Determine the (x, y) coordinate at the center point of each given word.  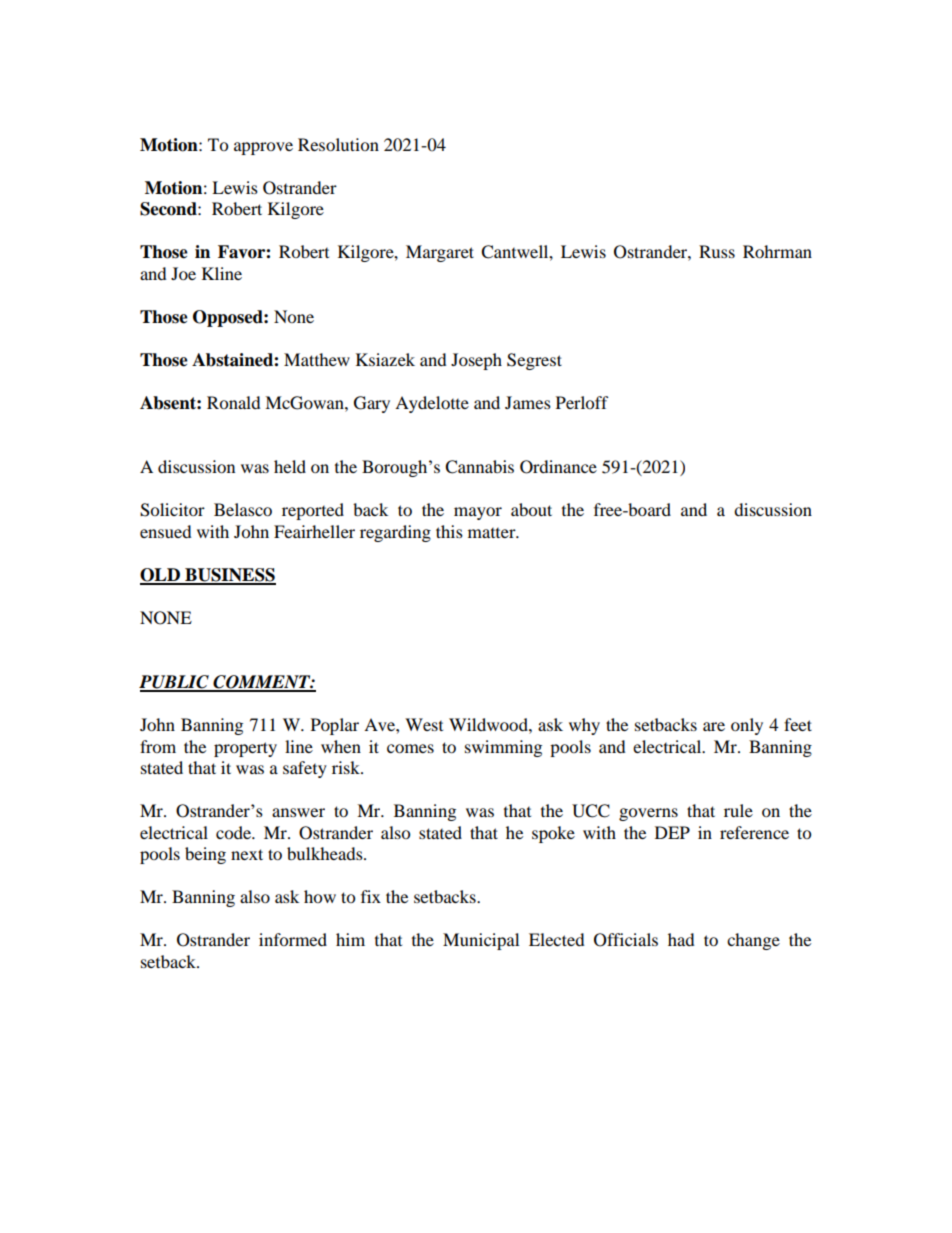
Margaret (440, 253)
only (747, 726)
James (528, 402)
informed (293, 939)
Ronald (234, 402)
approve (263, 148)
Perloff (582, 402)
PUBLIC (175, 683)
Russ (717, 251)
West (424, 724)
